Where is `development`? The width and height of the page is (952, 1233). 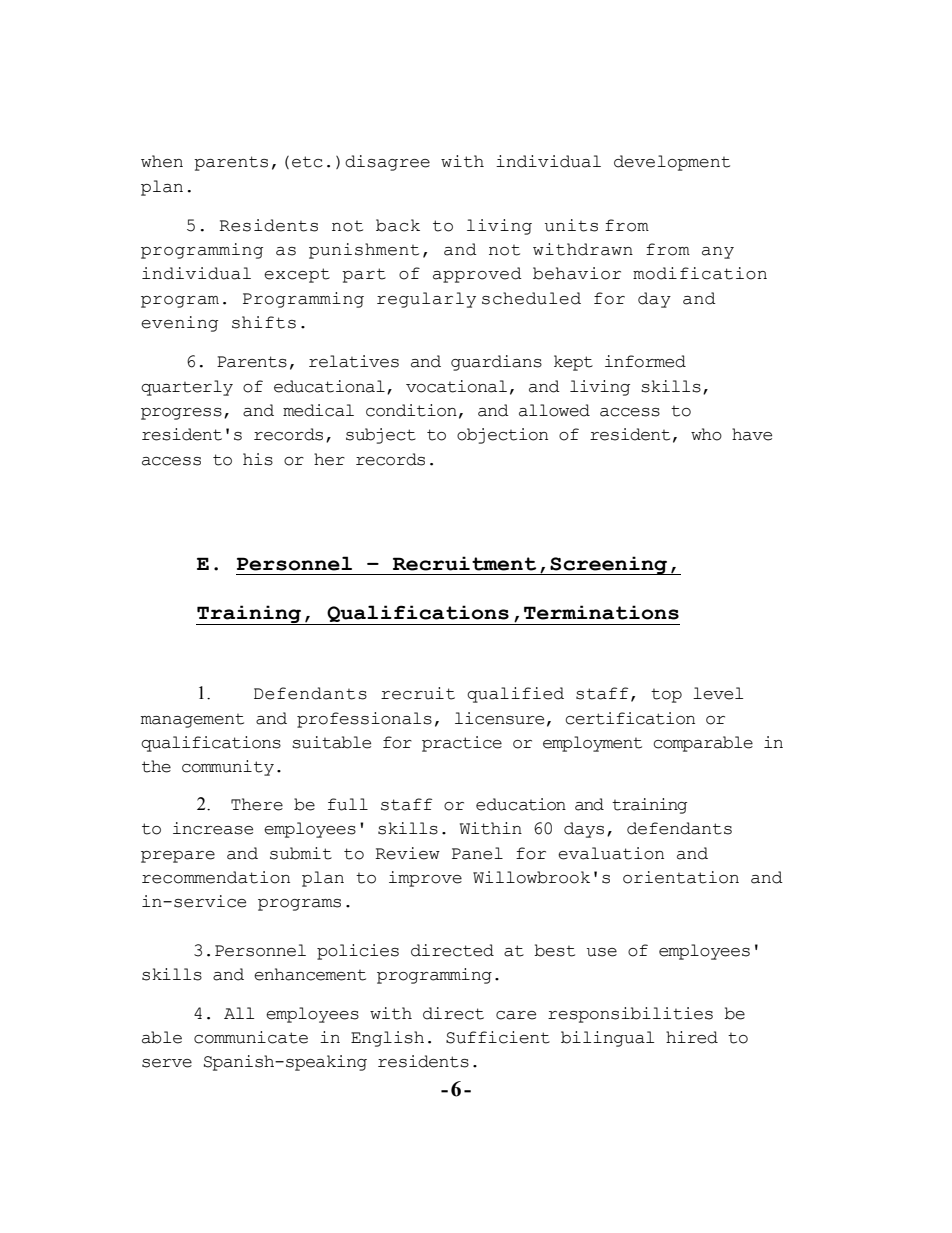
development is located at coordinates (672, 163).
